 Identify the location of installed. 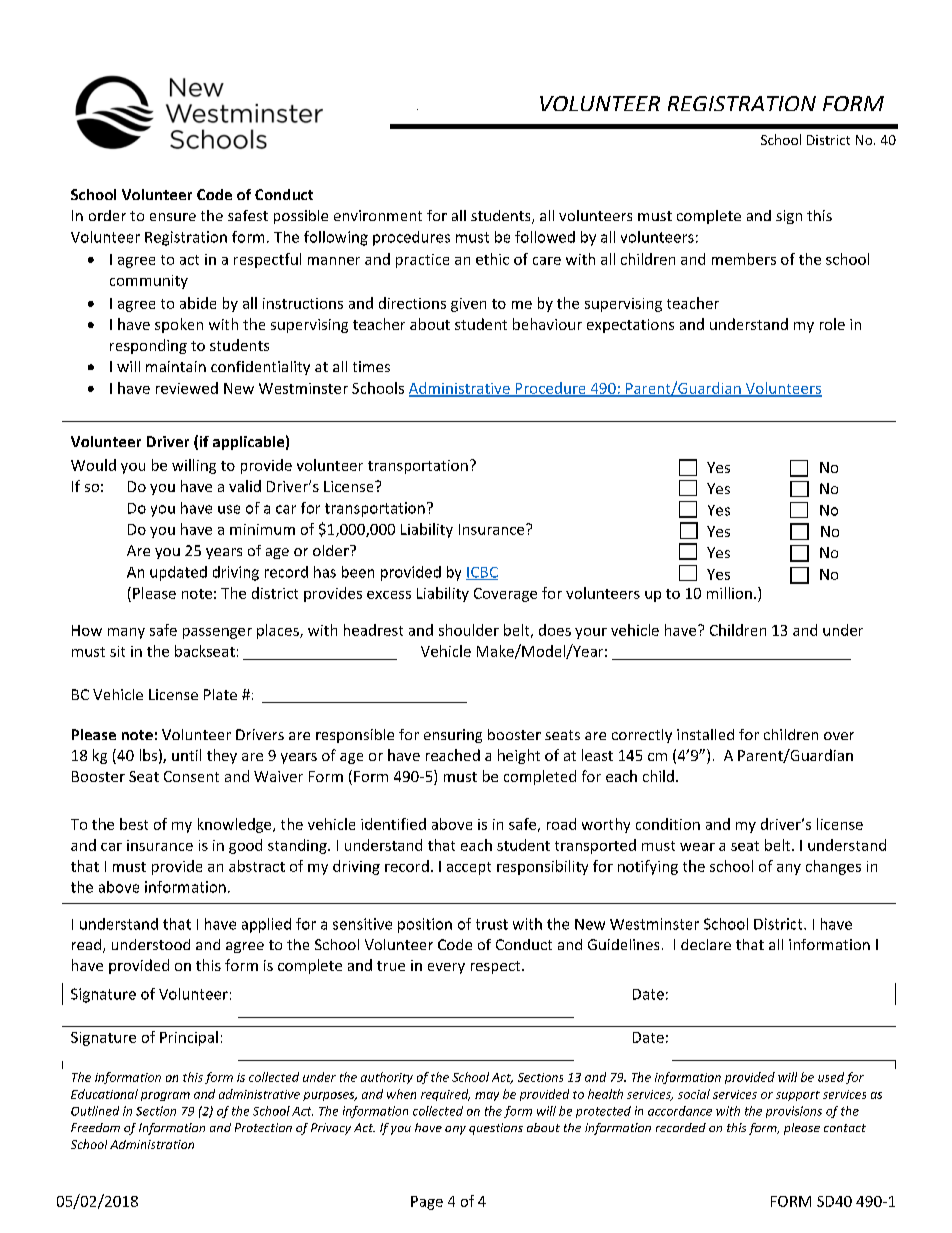
(705, 734).
